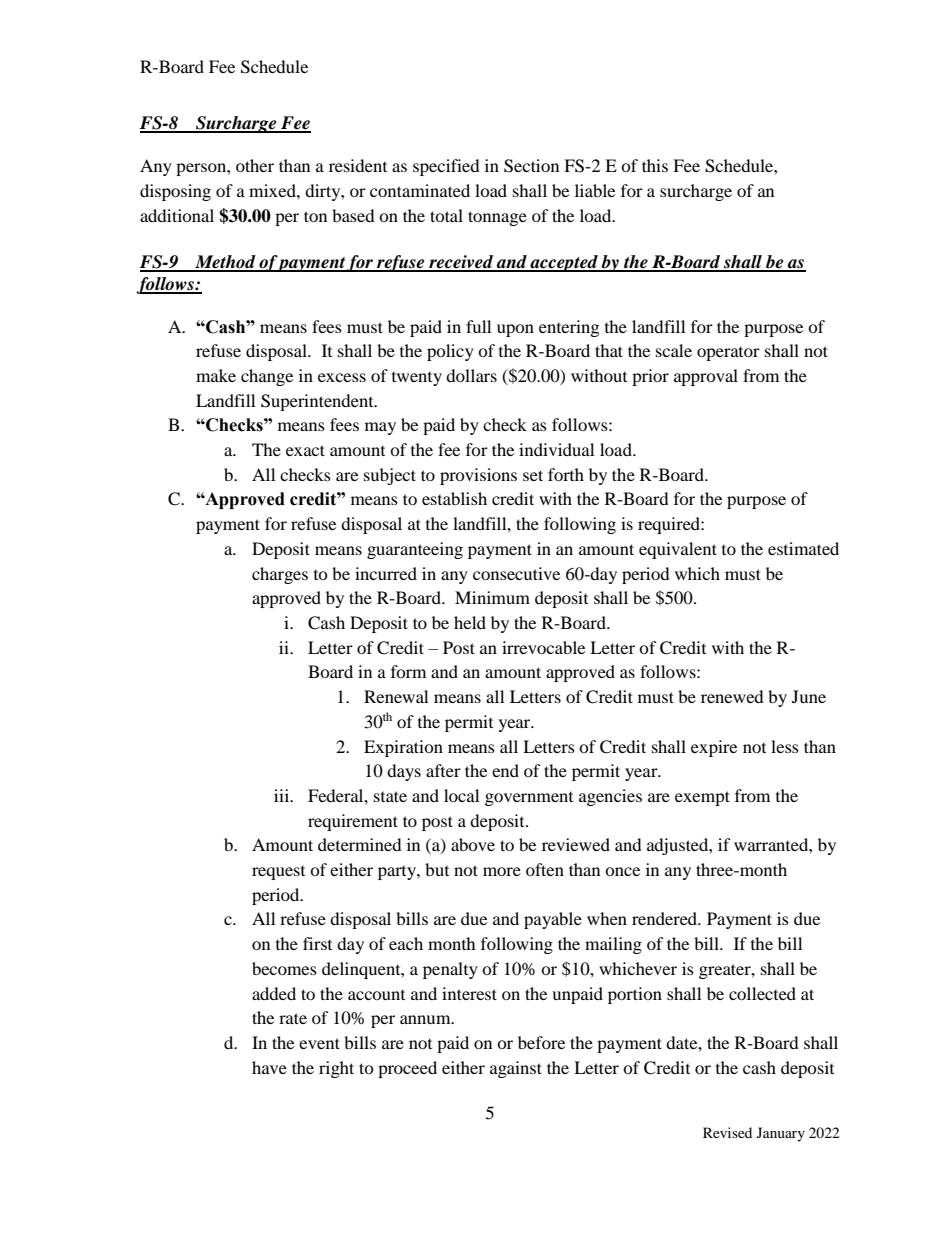 This image has width=952, height=1233. Describe the element at coordinates (655, 165) in the image. I see `this` at that location.
